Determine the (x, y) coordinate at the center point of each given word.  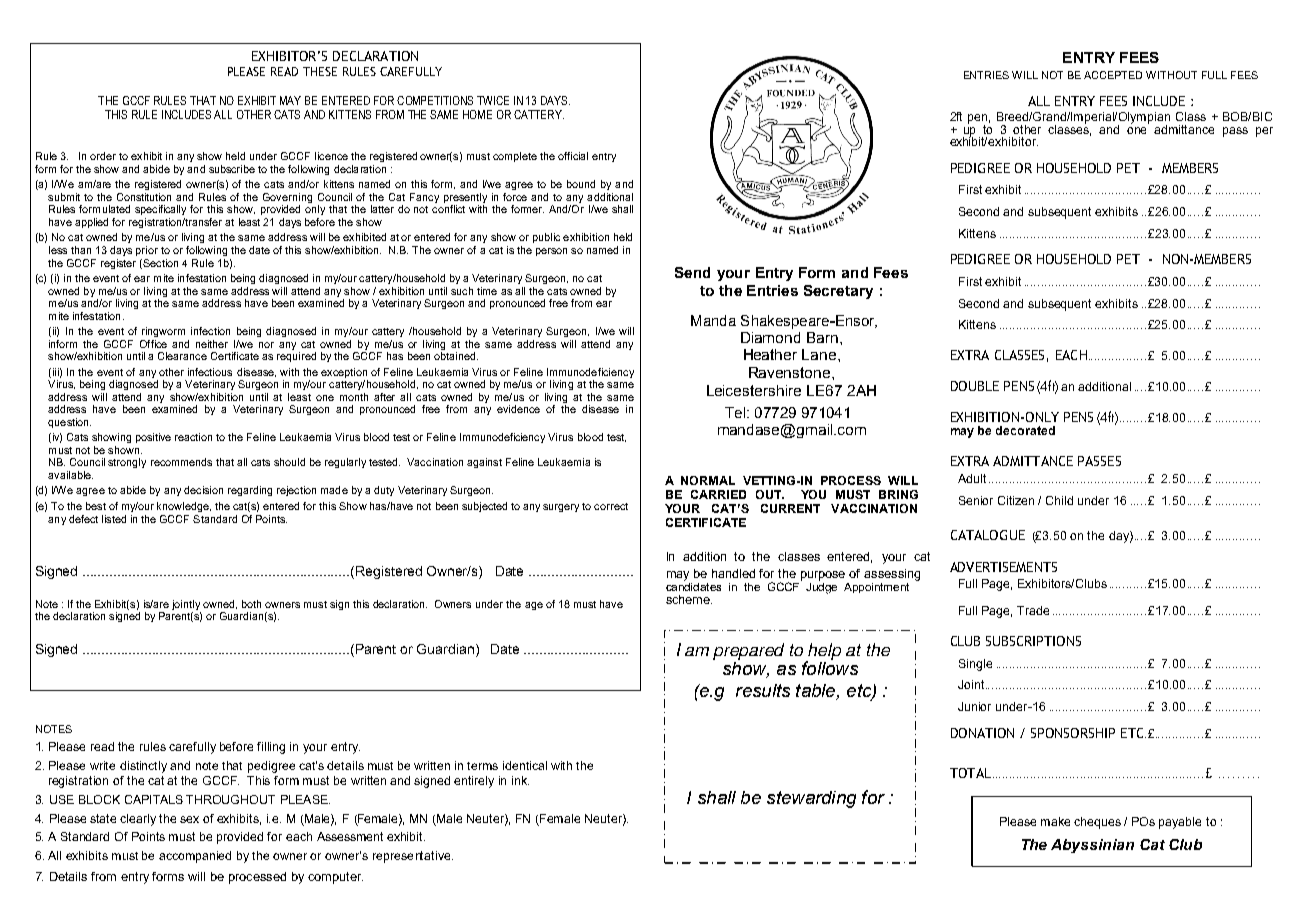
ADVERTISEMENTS (1003, 567)
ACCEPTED (1113, 75)
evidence (518, 409)
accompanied (195, 857)
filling (271, 748)
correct (611, 506)
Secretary (838, 292)
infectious (210, 372)
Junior (974, 706)
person (551, 252)
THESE (320, 71)
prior (147, 251)
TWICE (493, 100)
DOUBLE (975, 386)
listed (114, 519)
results (763, 690)
